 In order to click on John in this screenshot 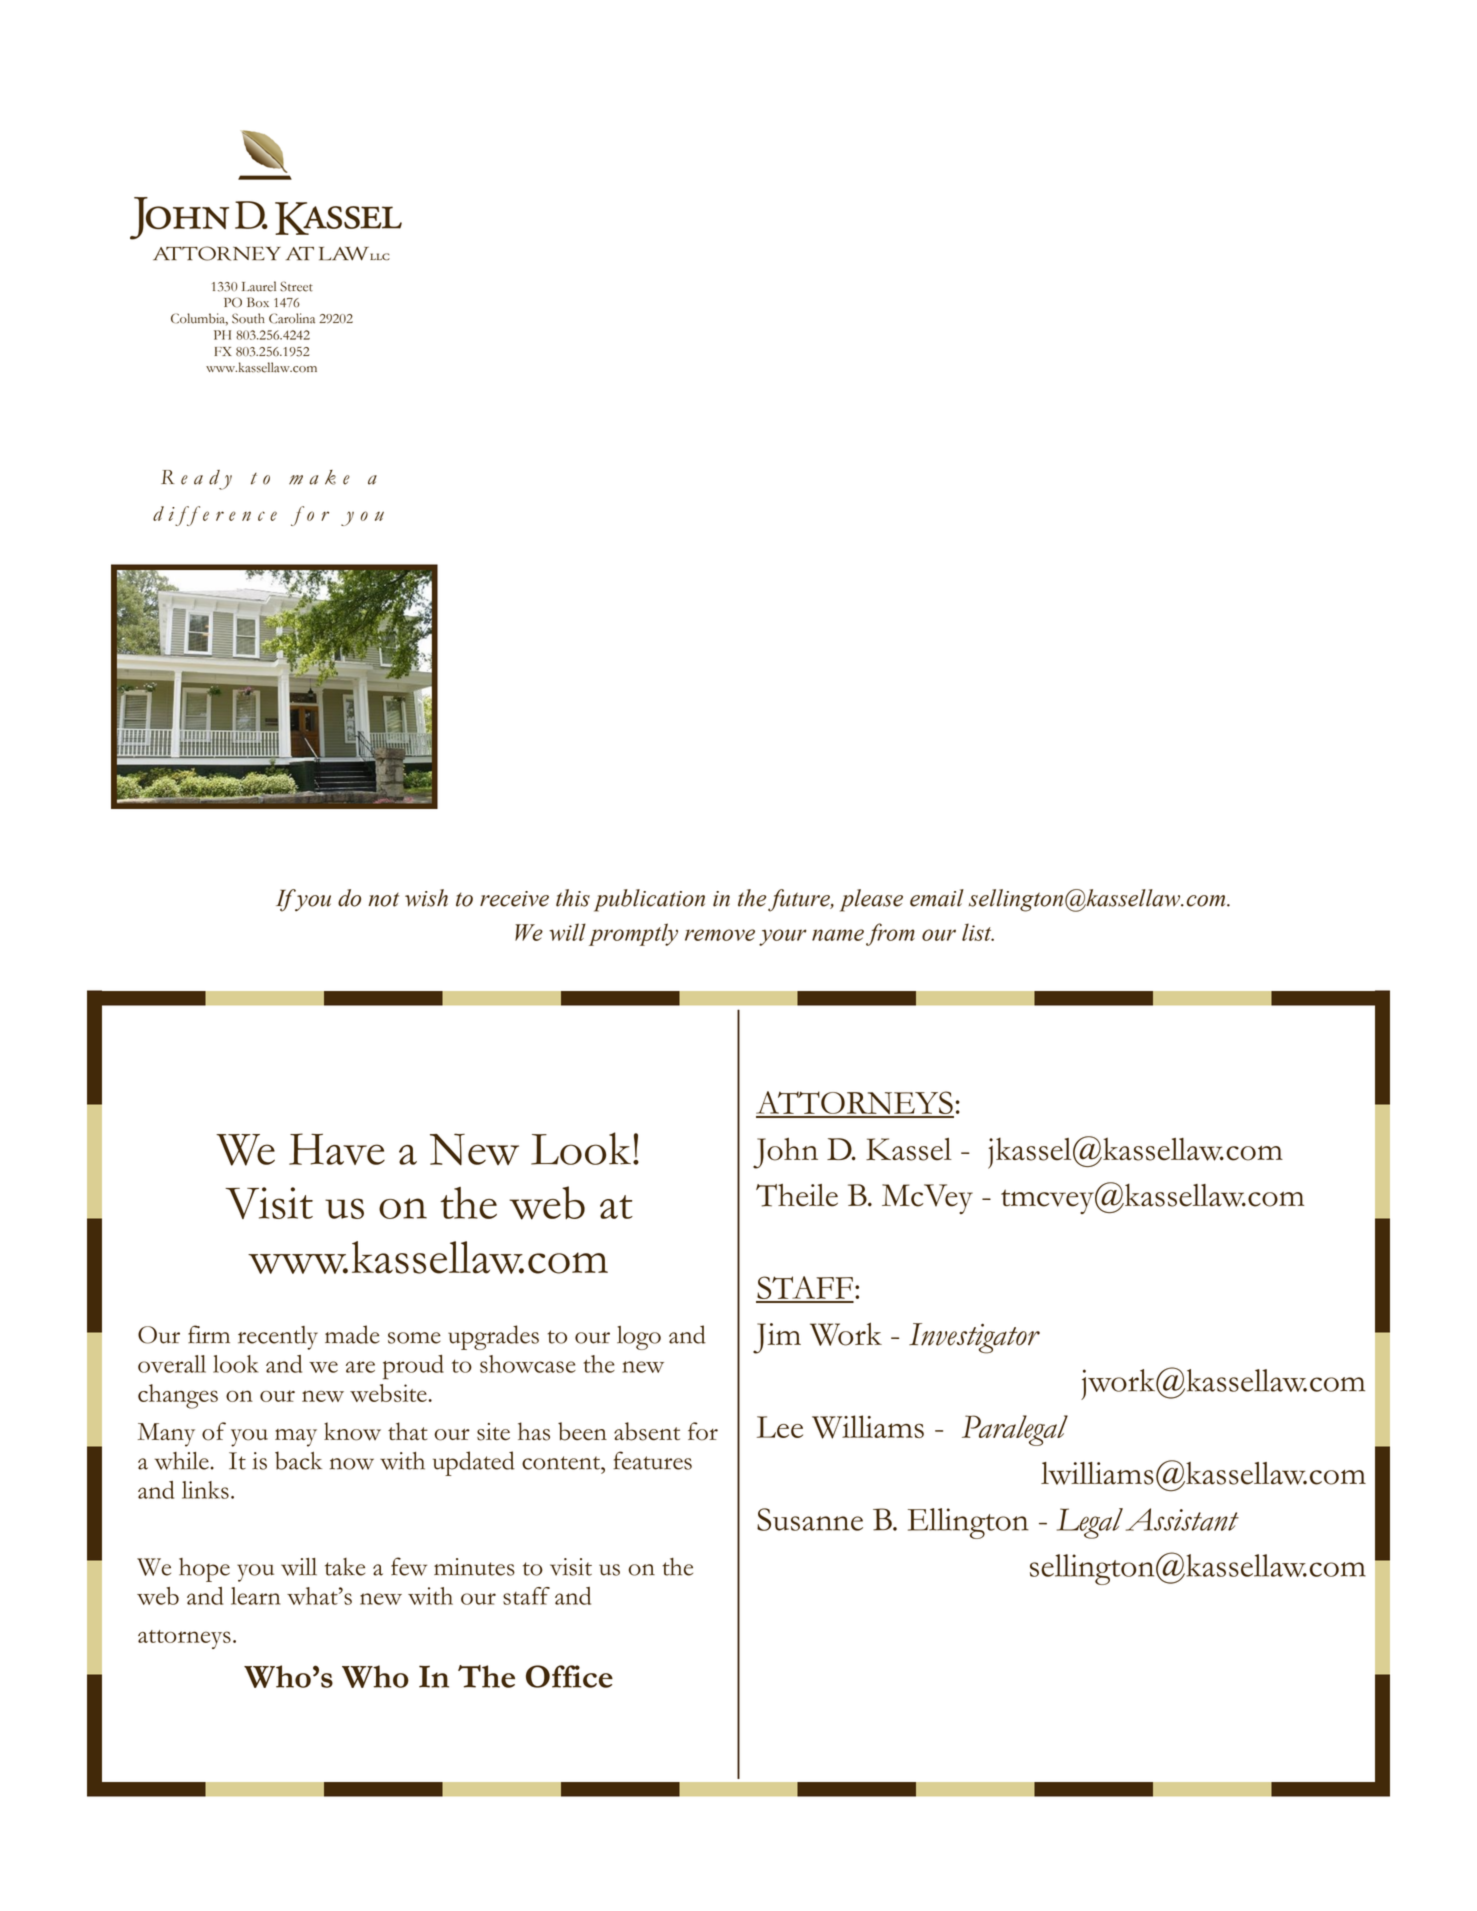, I will do `click(785, 1153)`.
